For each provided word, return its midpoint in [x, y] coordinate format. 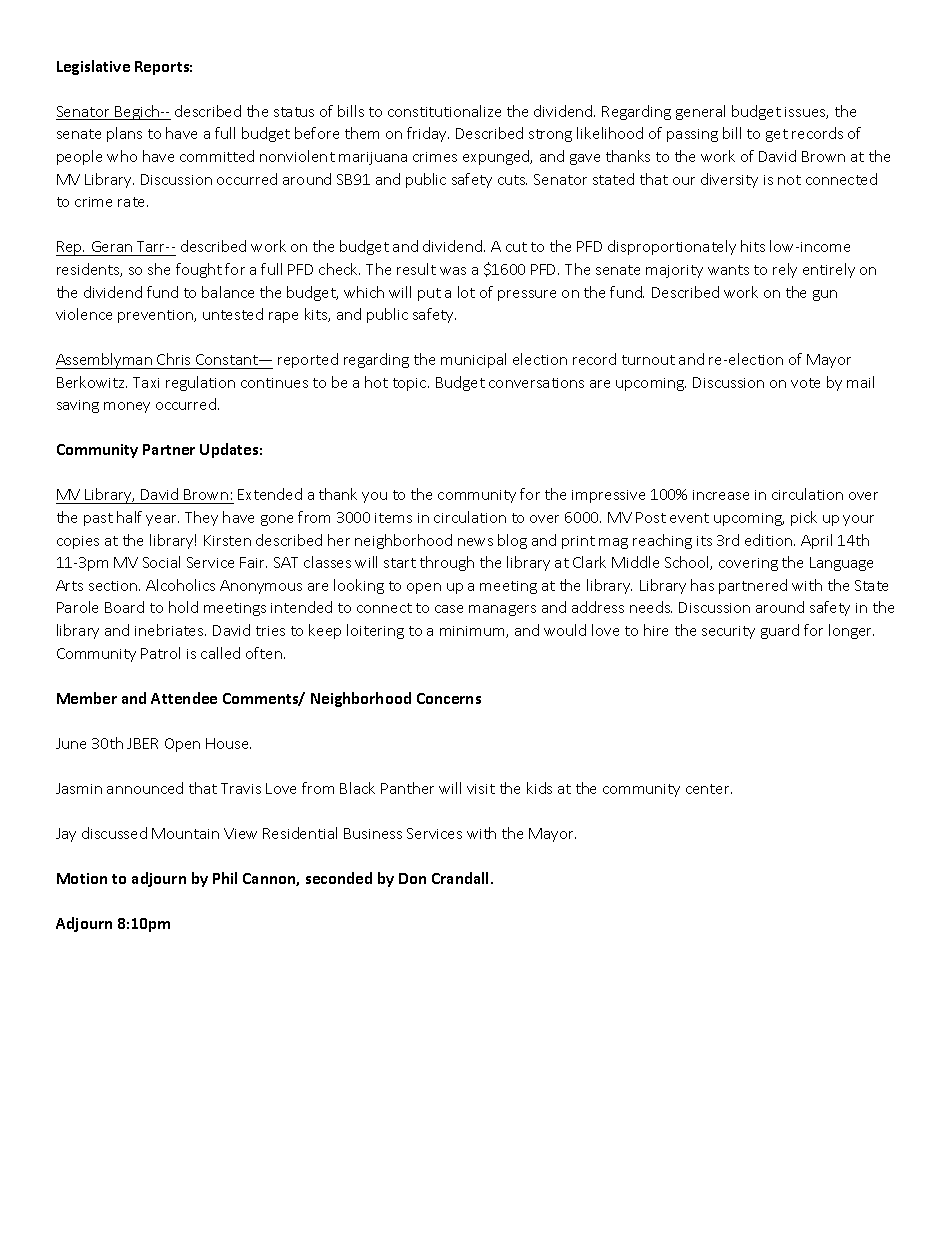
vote [805, 383]
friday [428, 134]
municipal [473, 360]
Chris [173, 359]
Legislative [93, 67]
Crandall [462, 878]
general [700, 112]
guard [780, 631]
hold [183, 607]
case [449, 609]
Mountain [185, 833]
